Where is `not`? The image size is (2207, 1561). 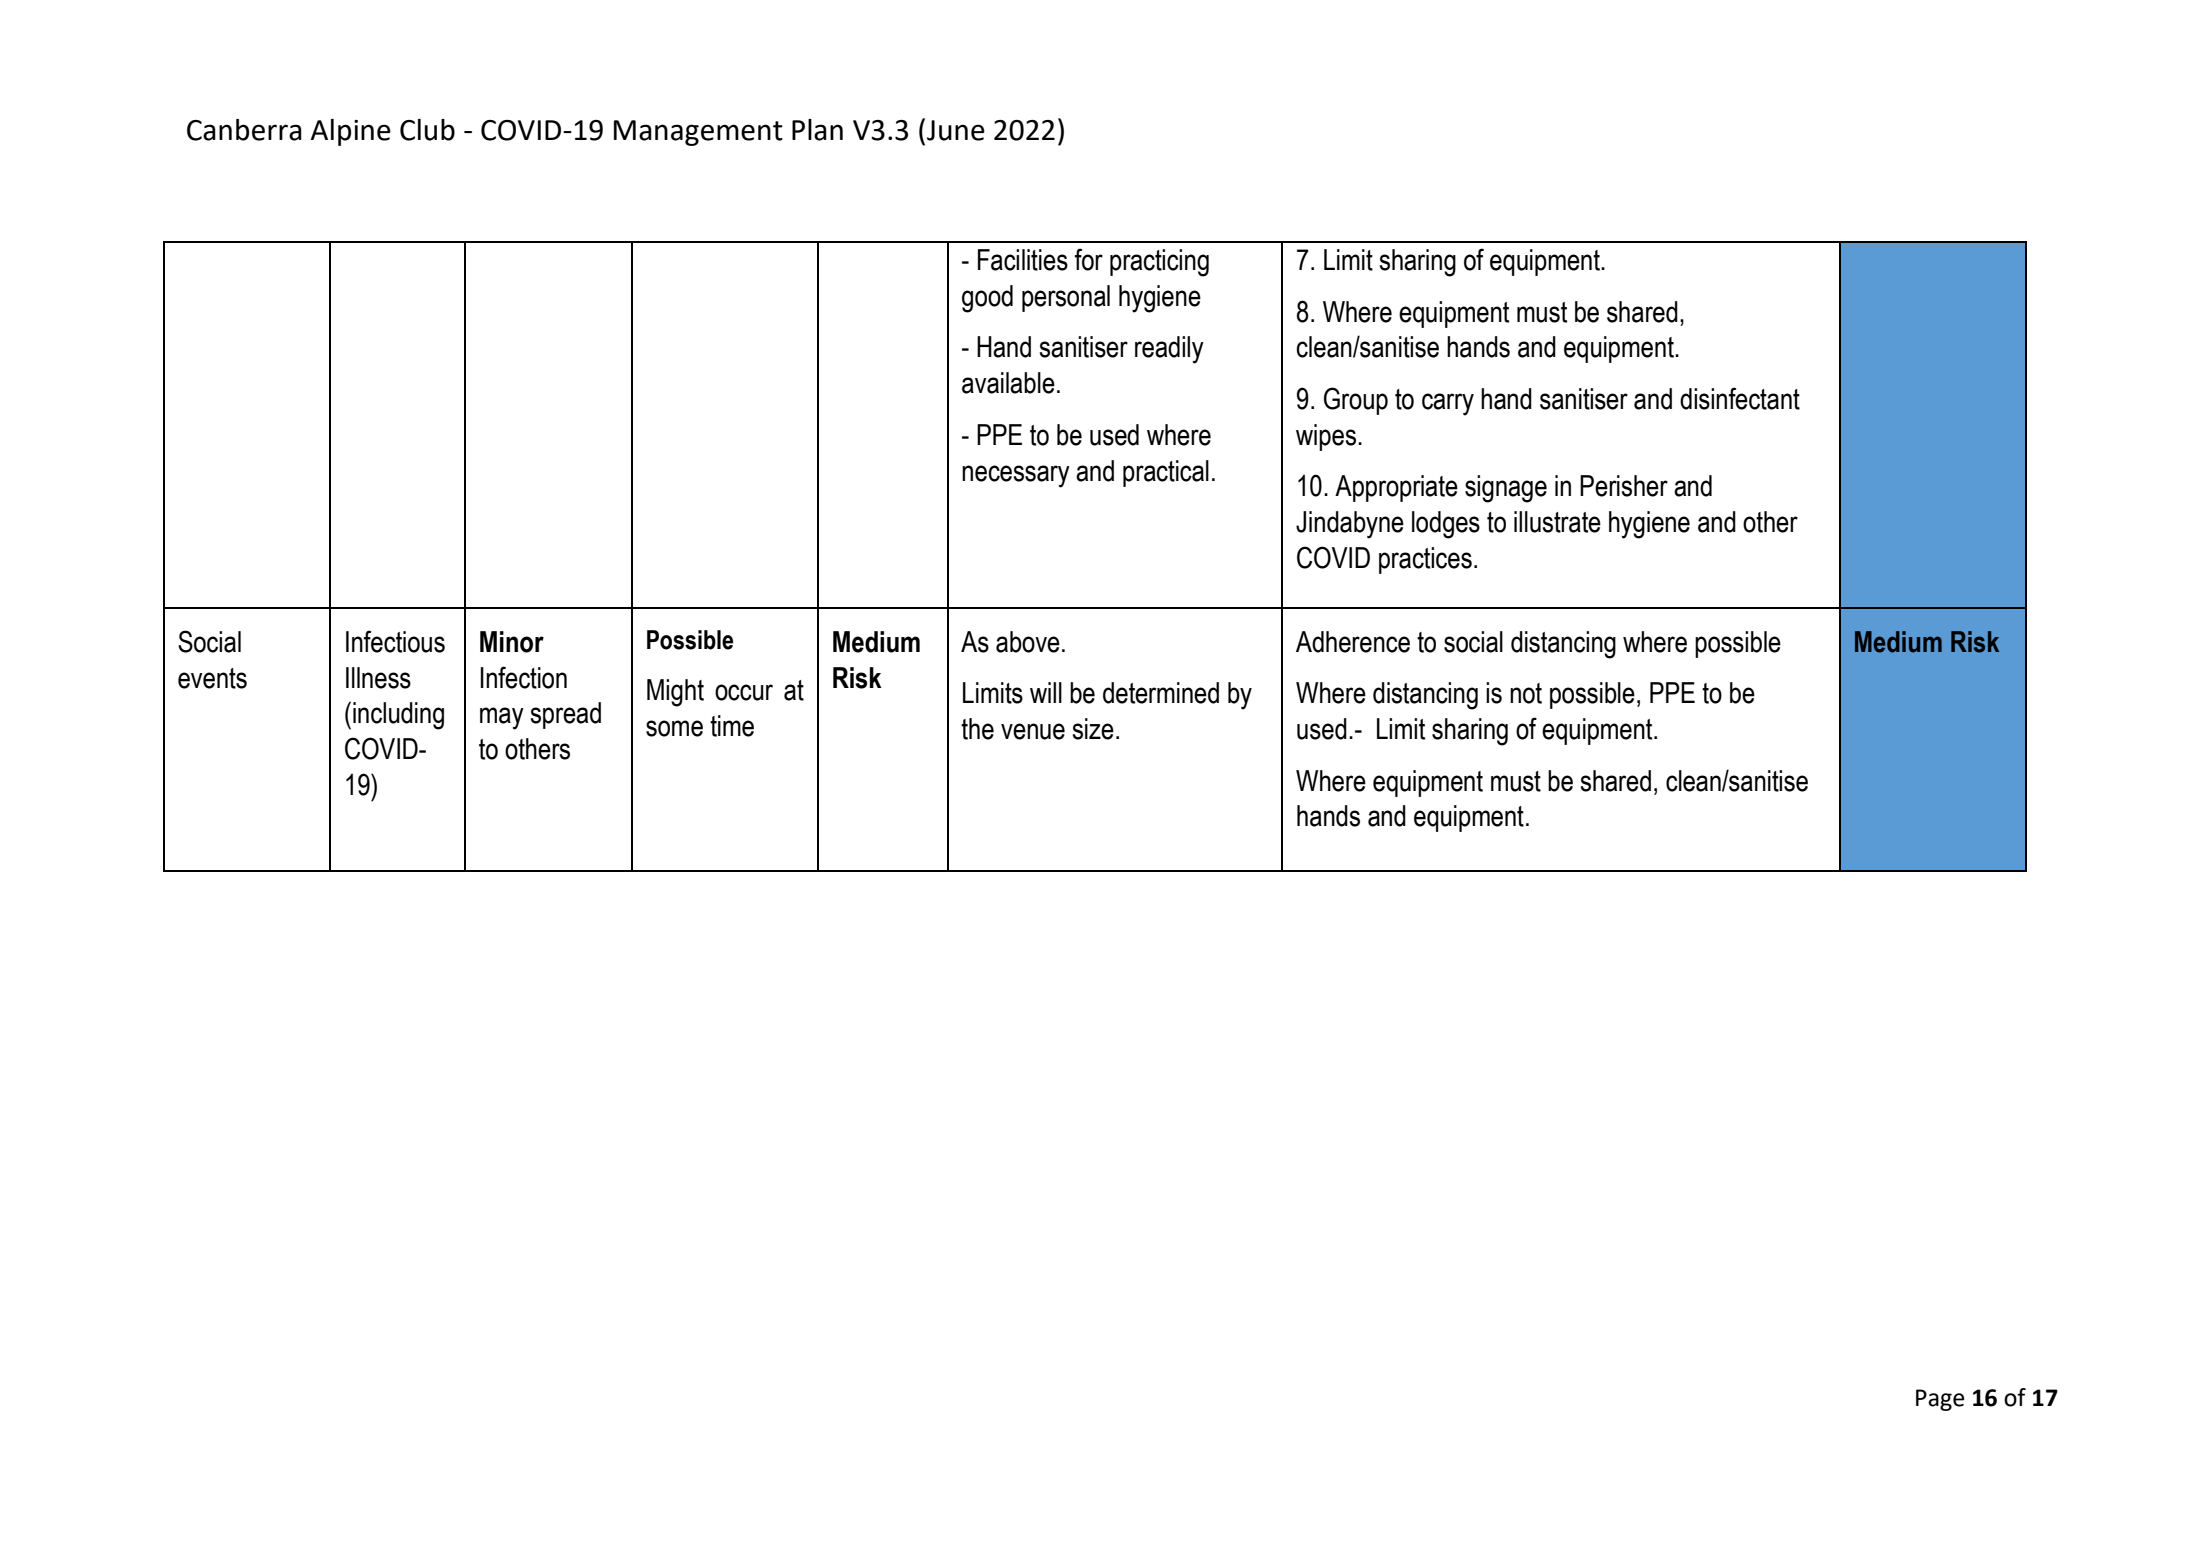
not is located at coordinates (1526, 693).
